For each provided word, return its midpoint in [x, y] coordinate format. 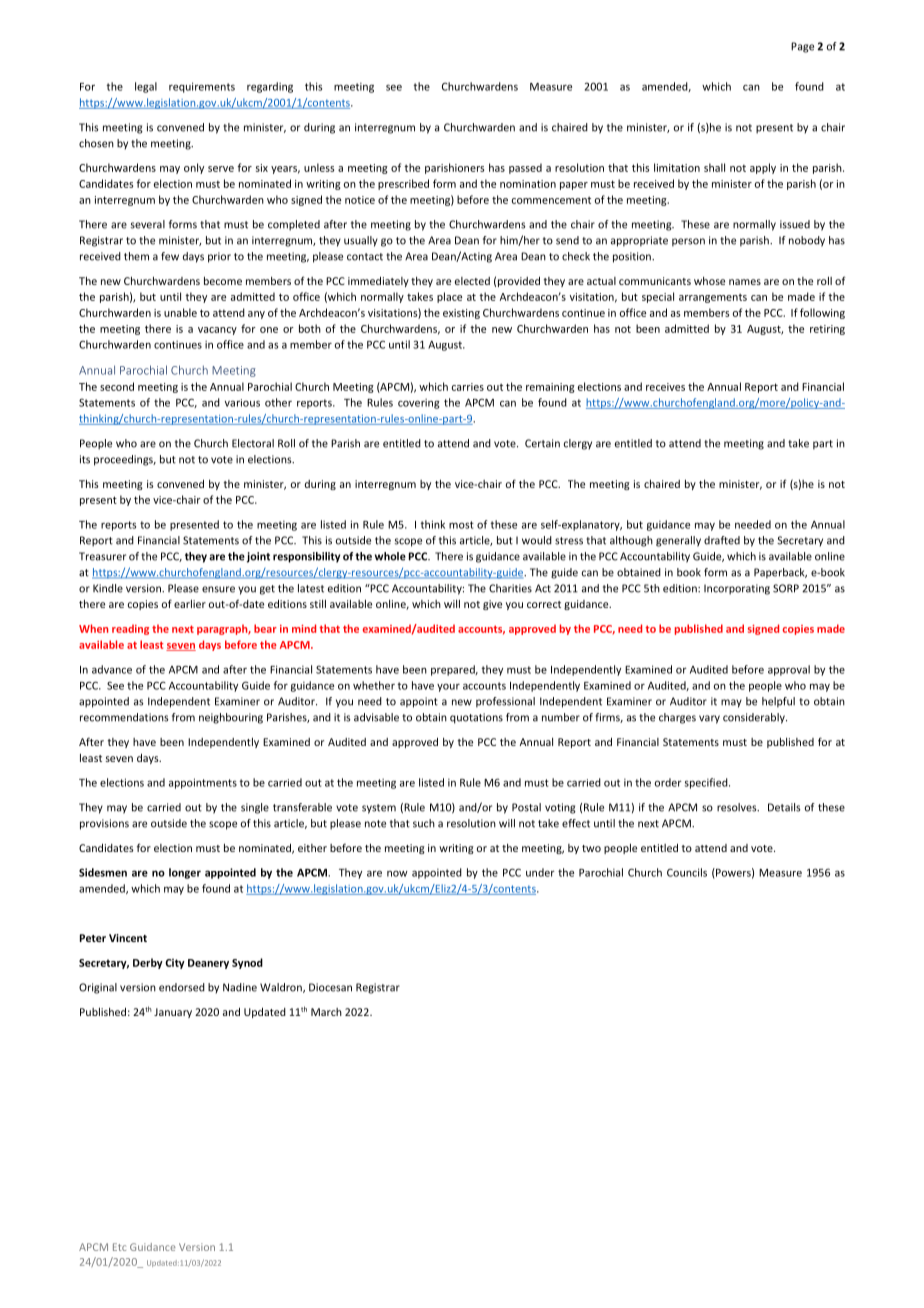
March [326, 1012]
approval [789, 670]
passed [525, 168]
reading [130, 629]
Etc [119, 1247]
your [448, 688]
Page [802, 47]
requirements [202, 87]
